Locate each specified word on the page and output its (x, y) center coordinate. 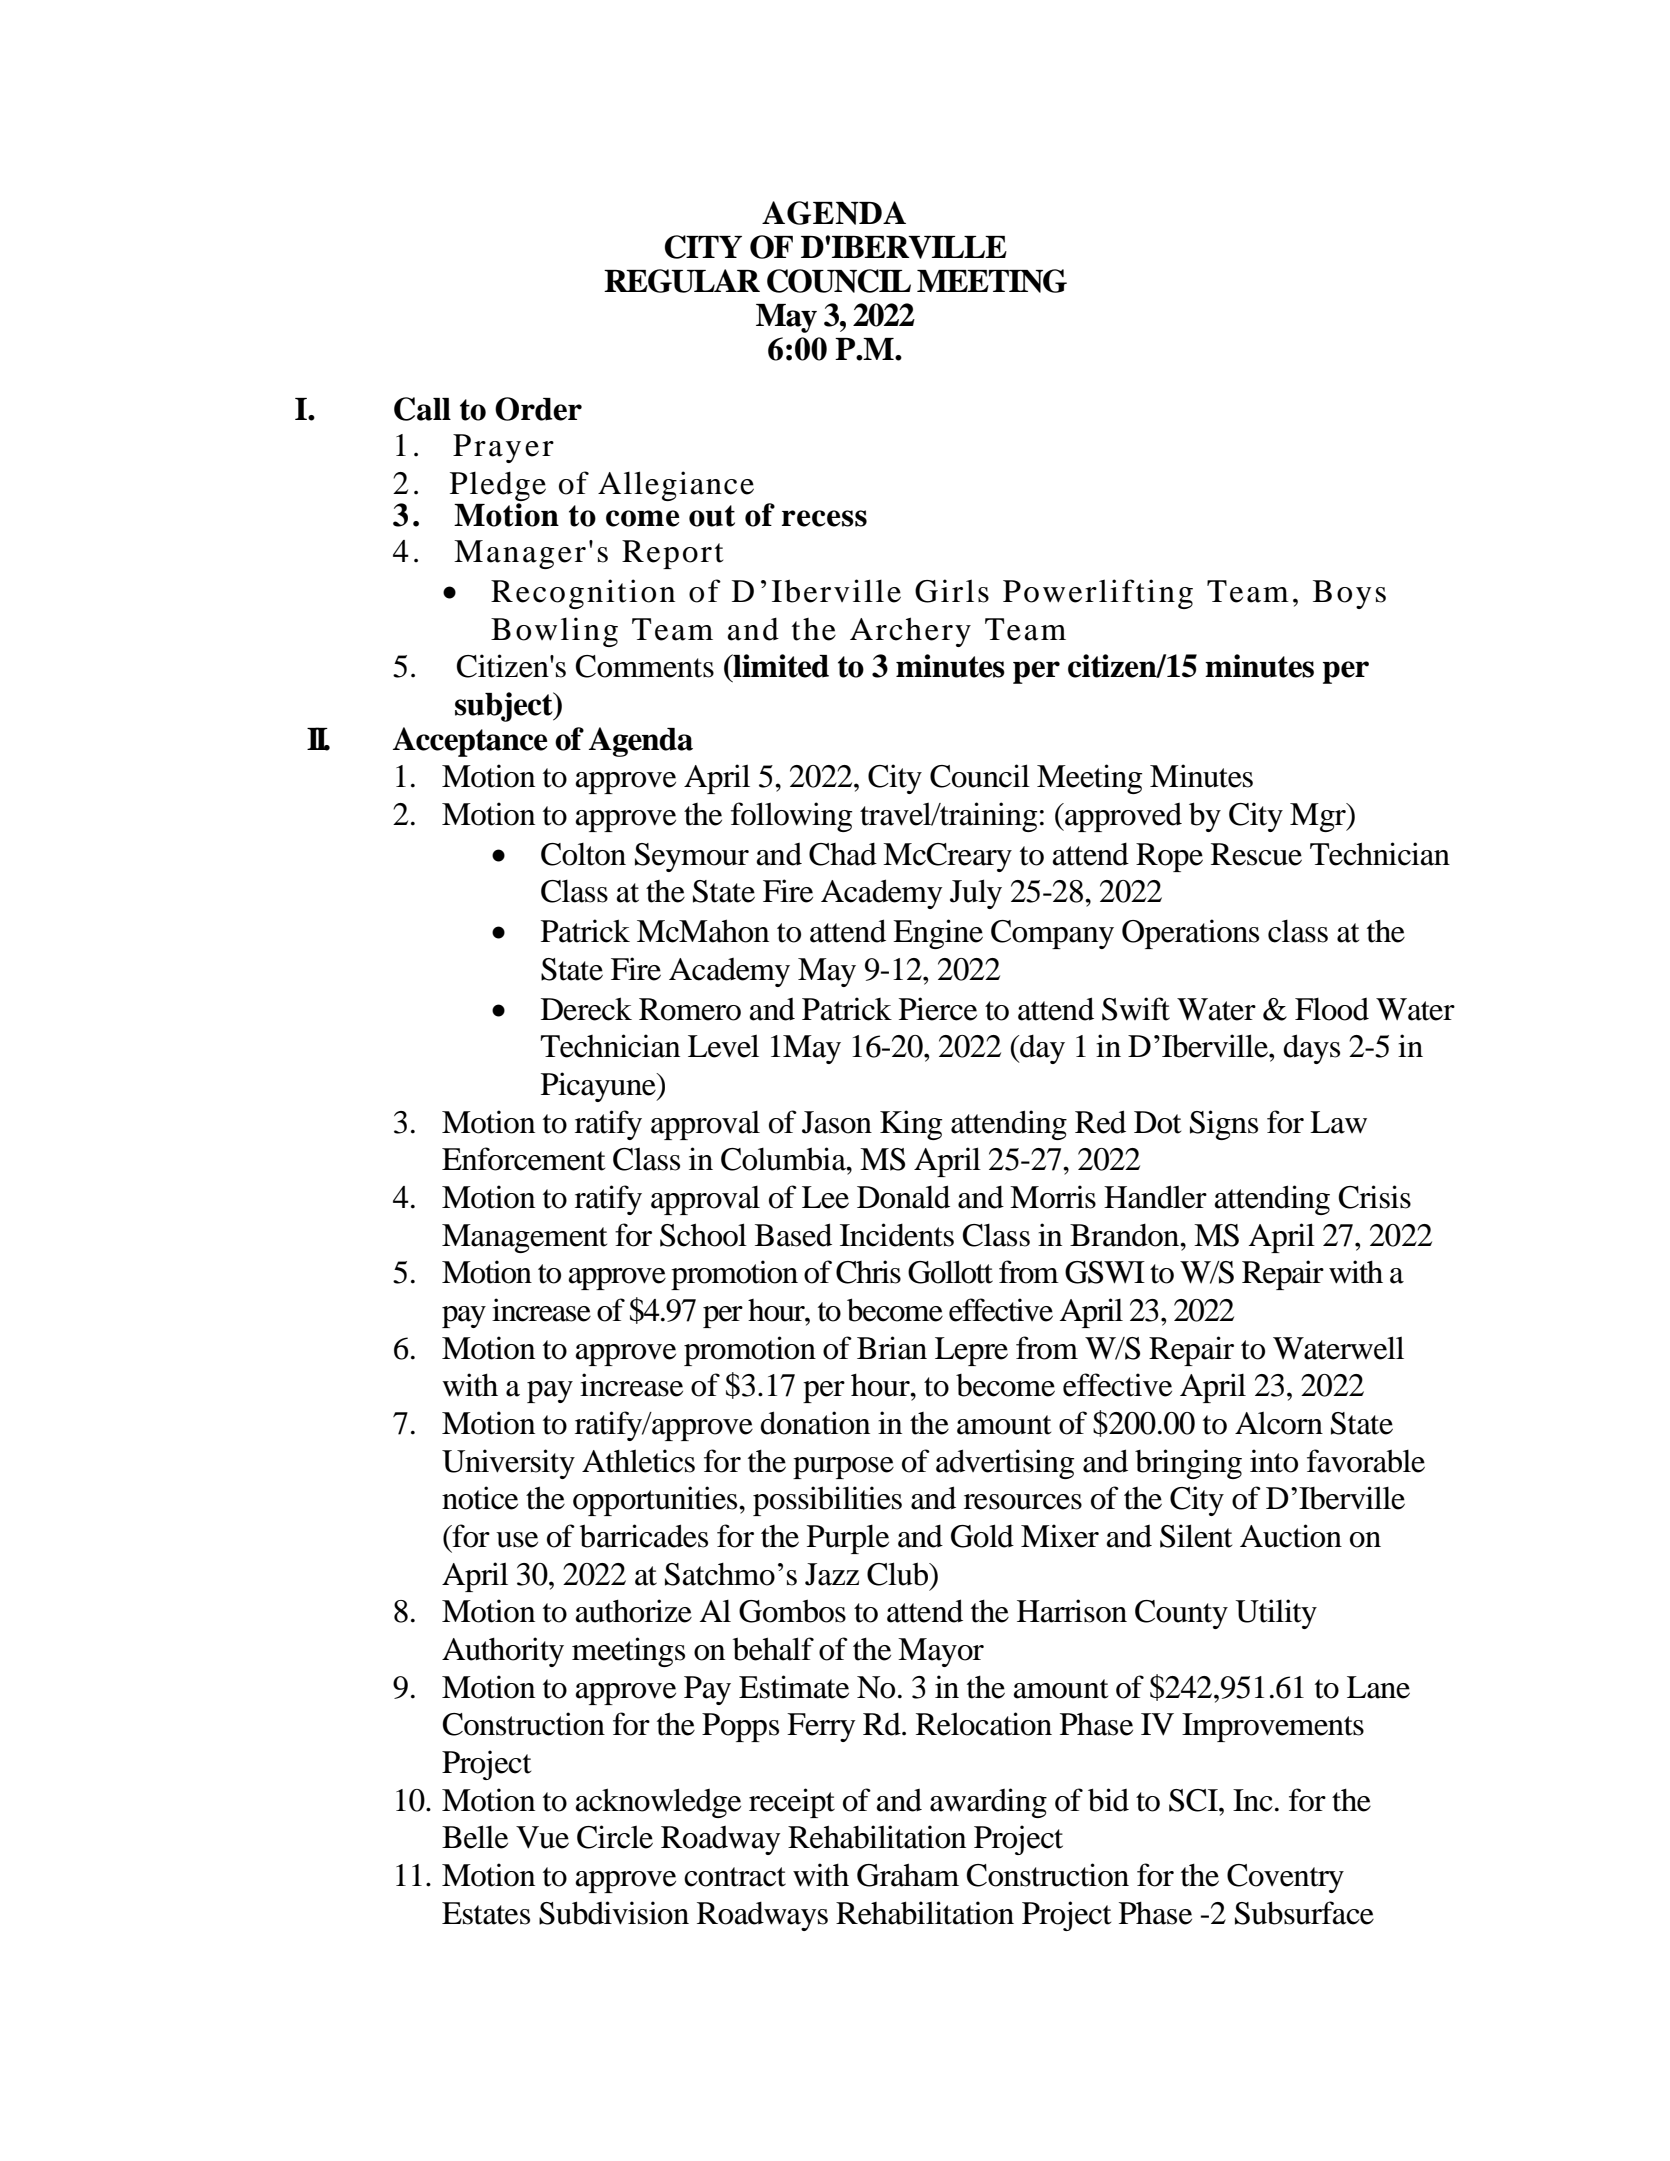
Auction (1291, 1536)
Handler (1155, 1197)
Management (524, 1238)
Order (538, 409)
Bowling (554, 632)
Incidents (897, 1235)
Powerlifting (1098, 594)
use (517, 1540)
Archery (910, 632)
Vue (542, 1837)
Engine (938, 934)
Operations (1190, 934)
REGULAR (682, 281)
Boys (1349, 594)
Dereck (586, 1009)
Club (899, 1574)
